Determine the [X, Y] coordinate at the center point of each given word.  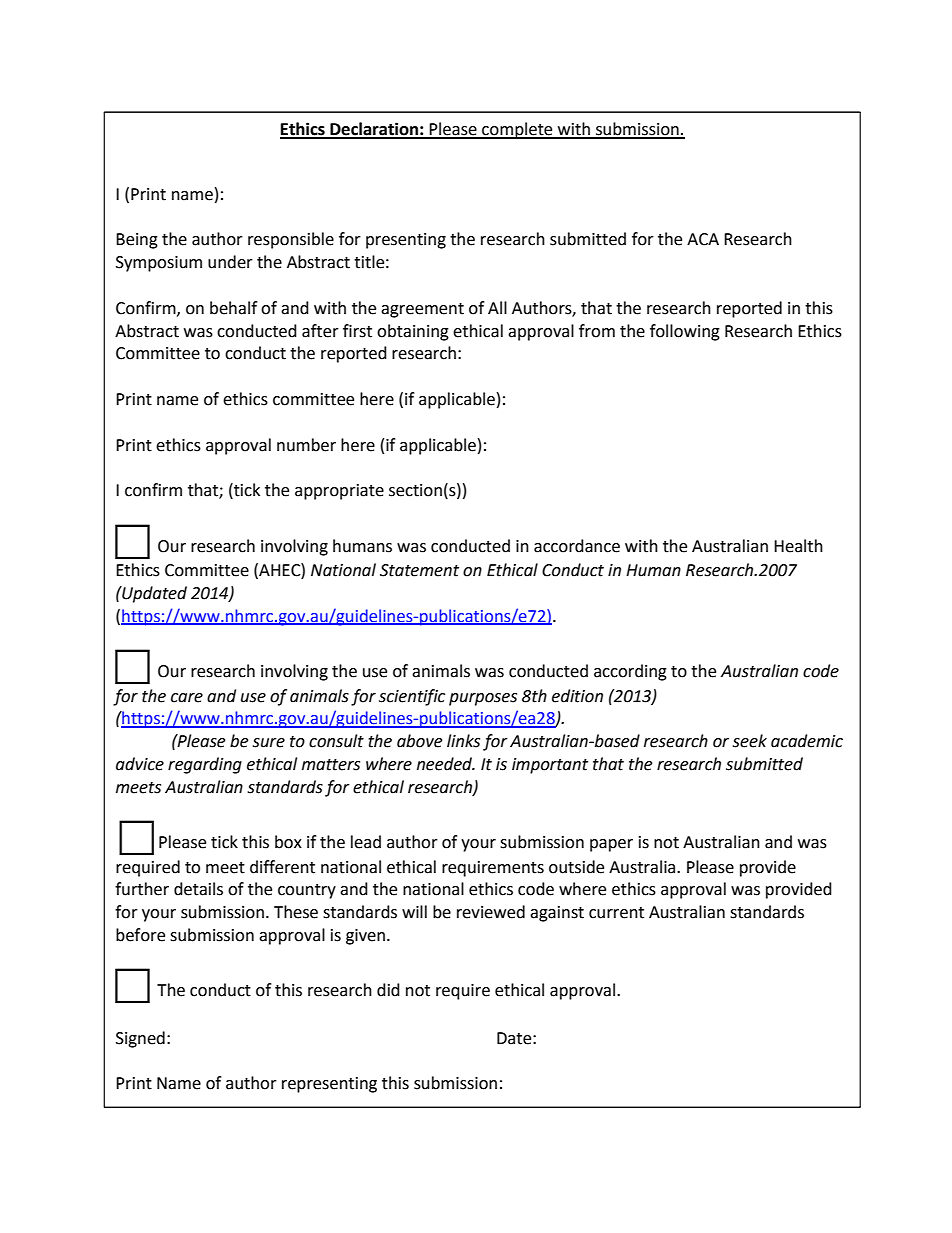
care [187, 698]
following [685, 332]
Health [798, 546]
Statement [419, 570]
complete [517, 130]
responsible [291, 240]
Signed [140, 1039]
